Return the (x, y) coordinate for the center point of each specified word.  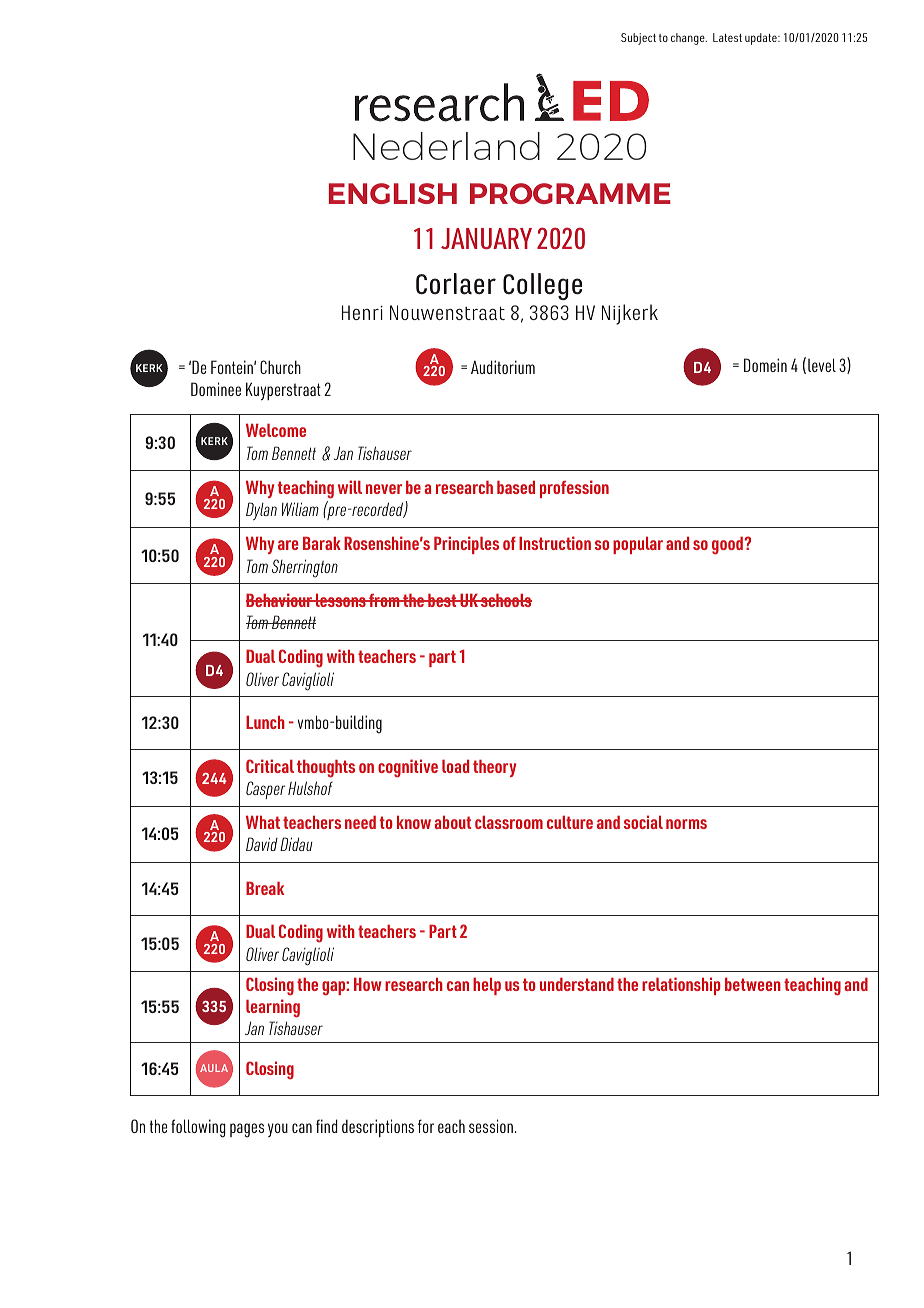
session (491, 1126)
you (278, 1130)
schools (505, 600)
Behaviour (280, 600)
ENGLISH (393, 193)
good (728, 545)
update (762, 39)
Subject (638, 39)
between (753, 984)
